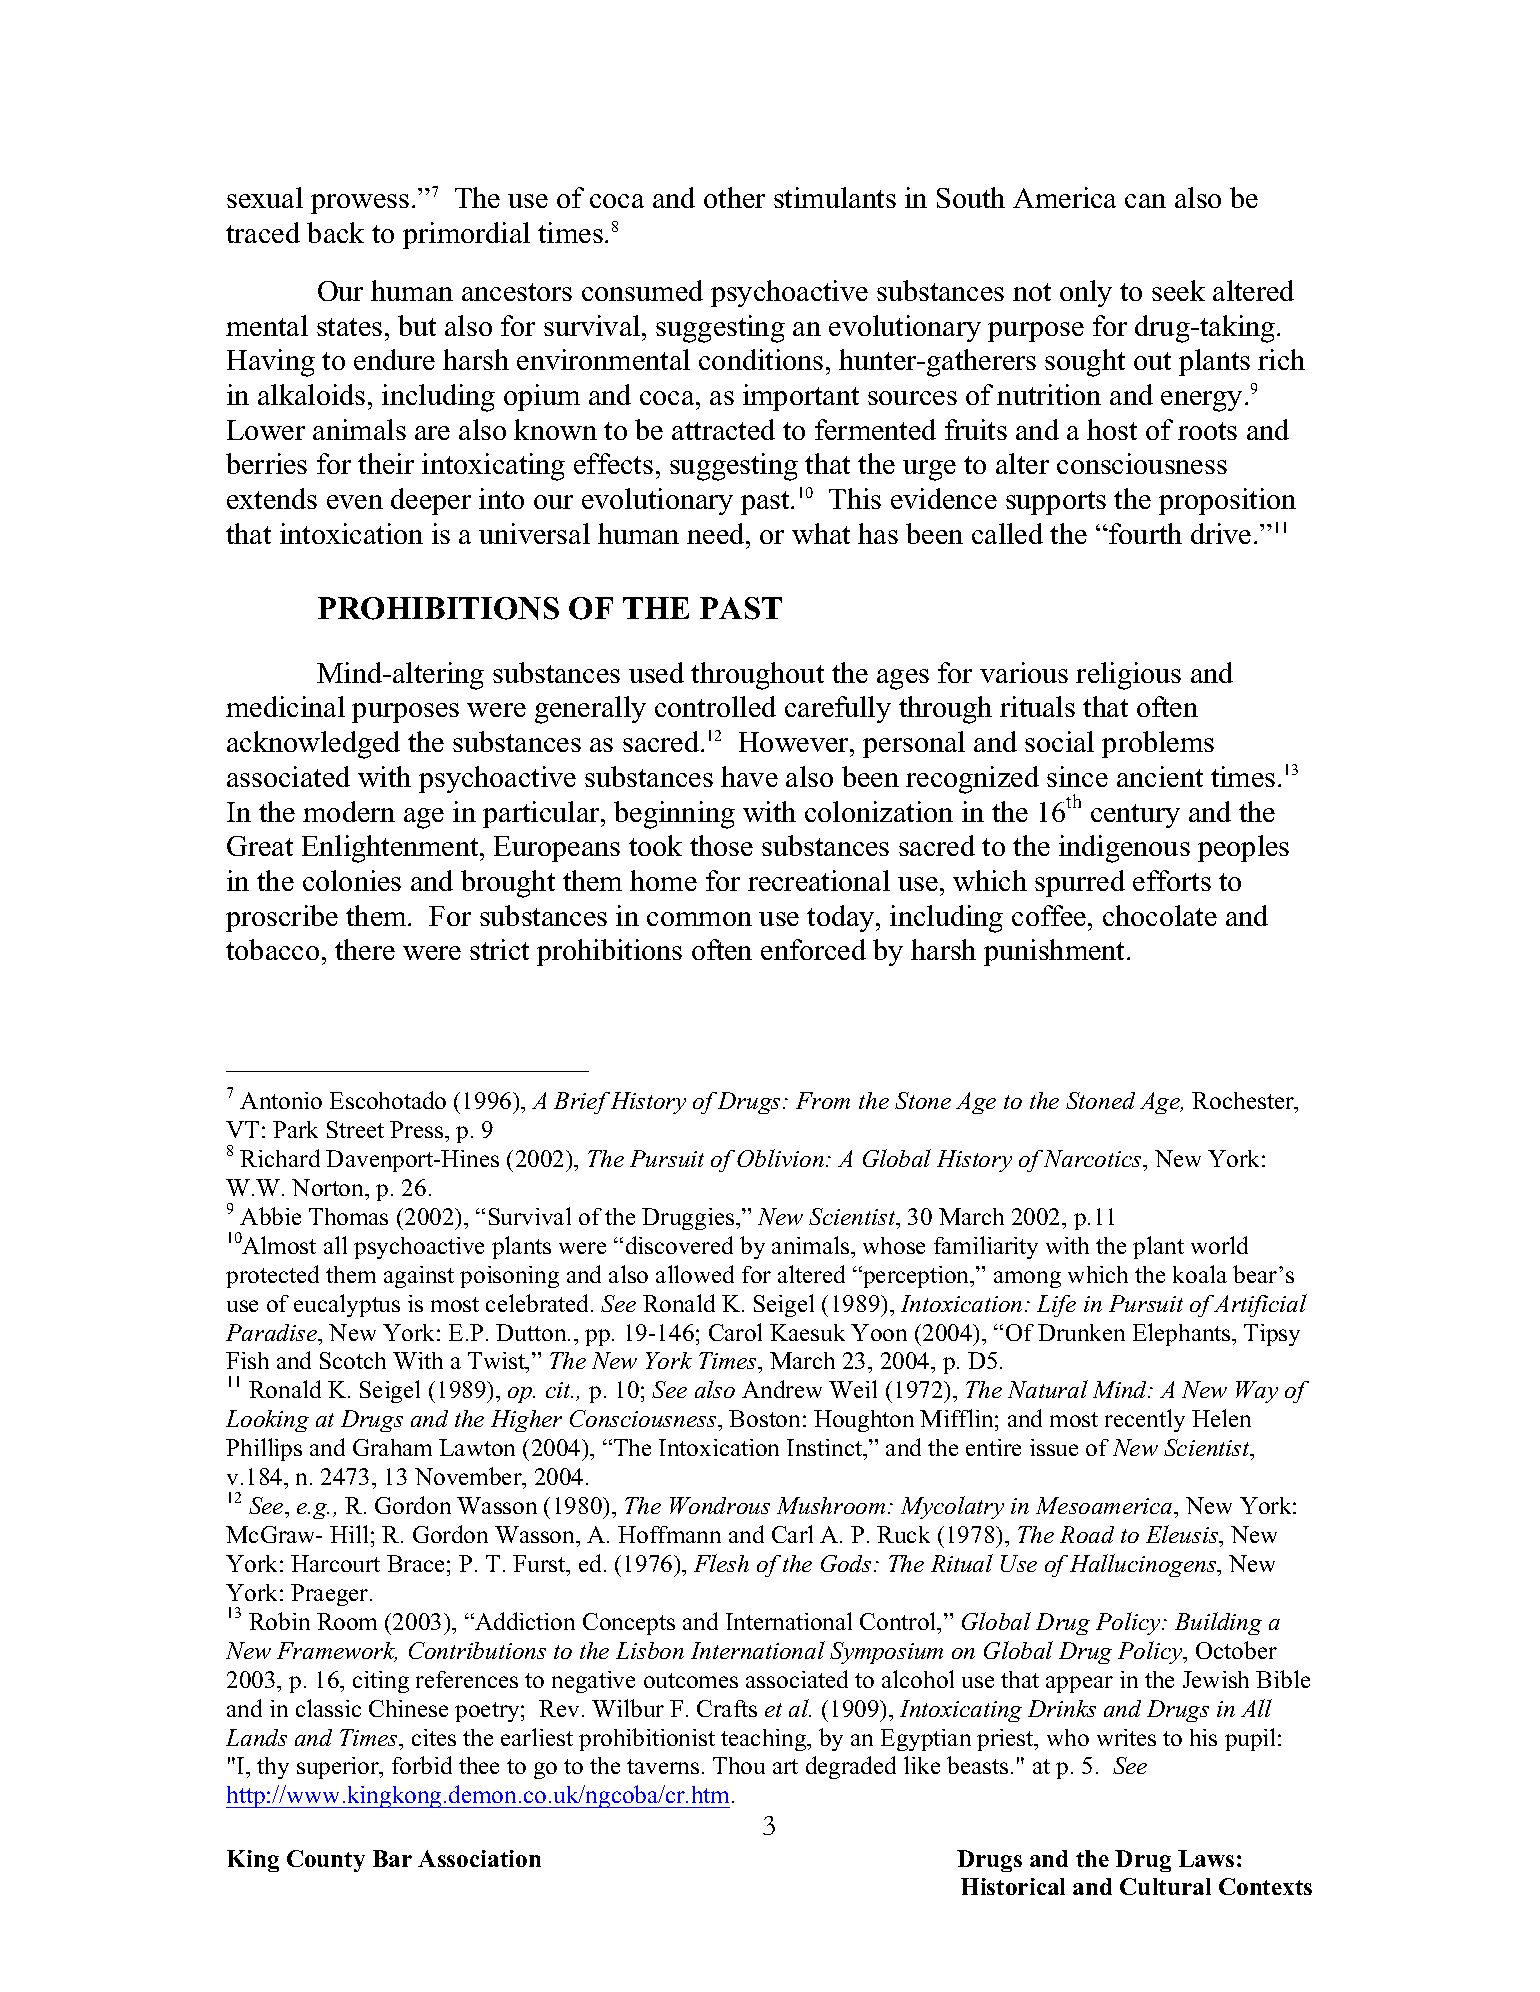 The image size is (1540, 1992). What do you see at coordinates (749, 776) in the screenshot?
I see `have` at bounding box center [749, 776].
